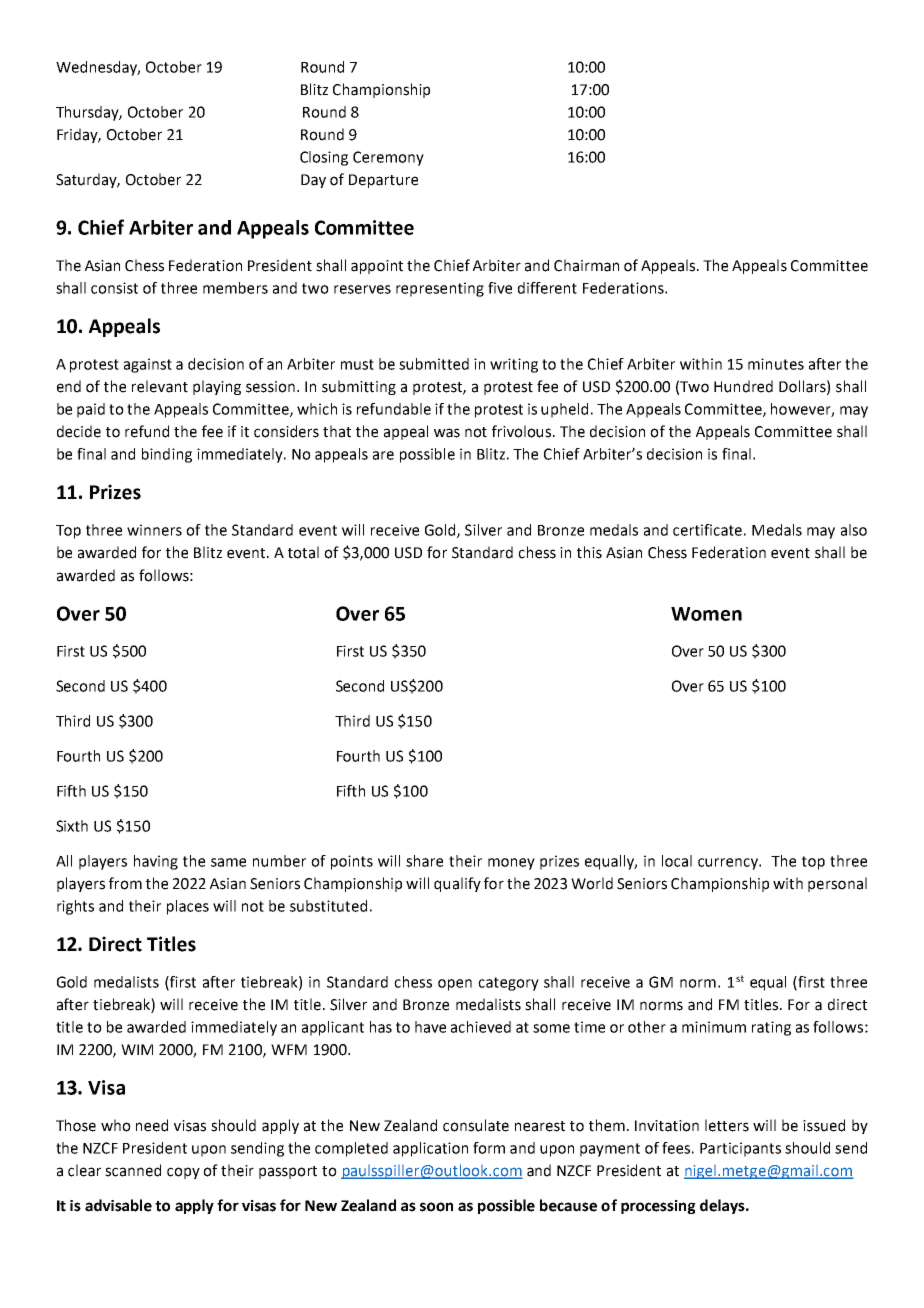 Image resolution: width=924 pixels, height=1308 pixels. What do you see at coordinates (837, 884) in the page?
I see `personal` at bounding box center [837, 884].
